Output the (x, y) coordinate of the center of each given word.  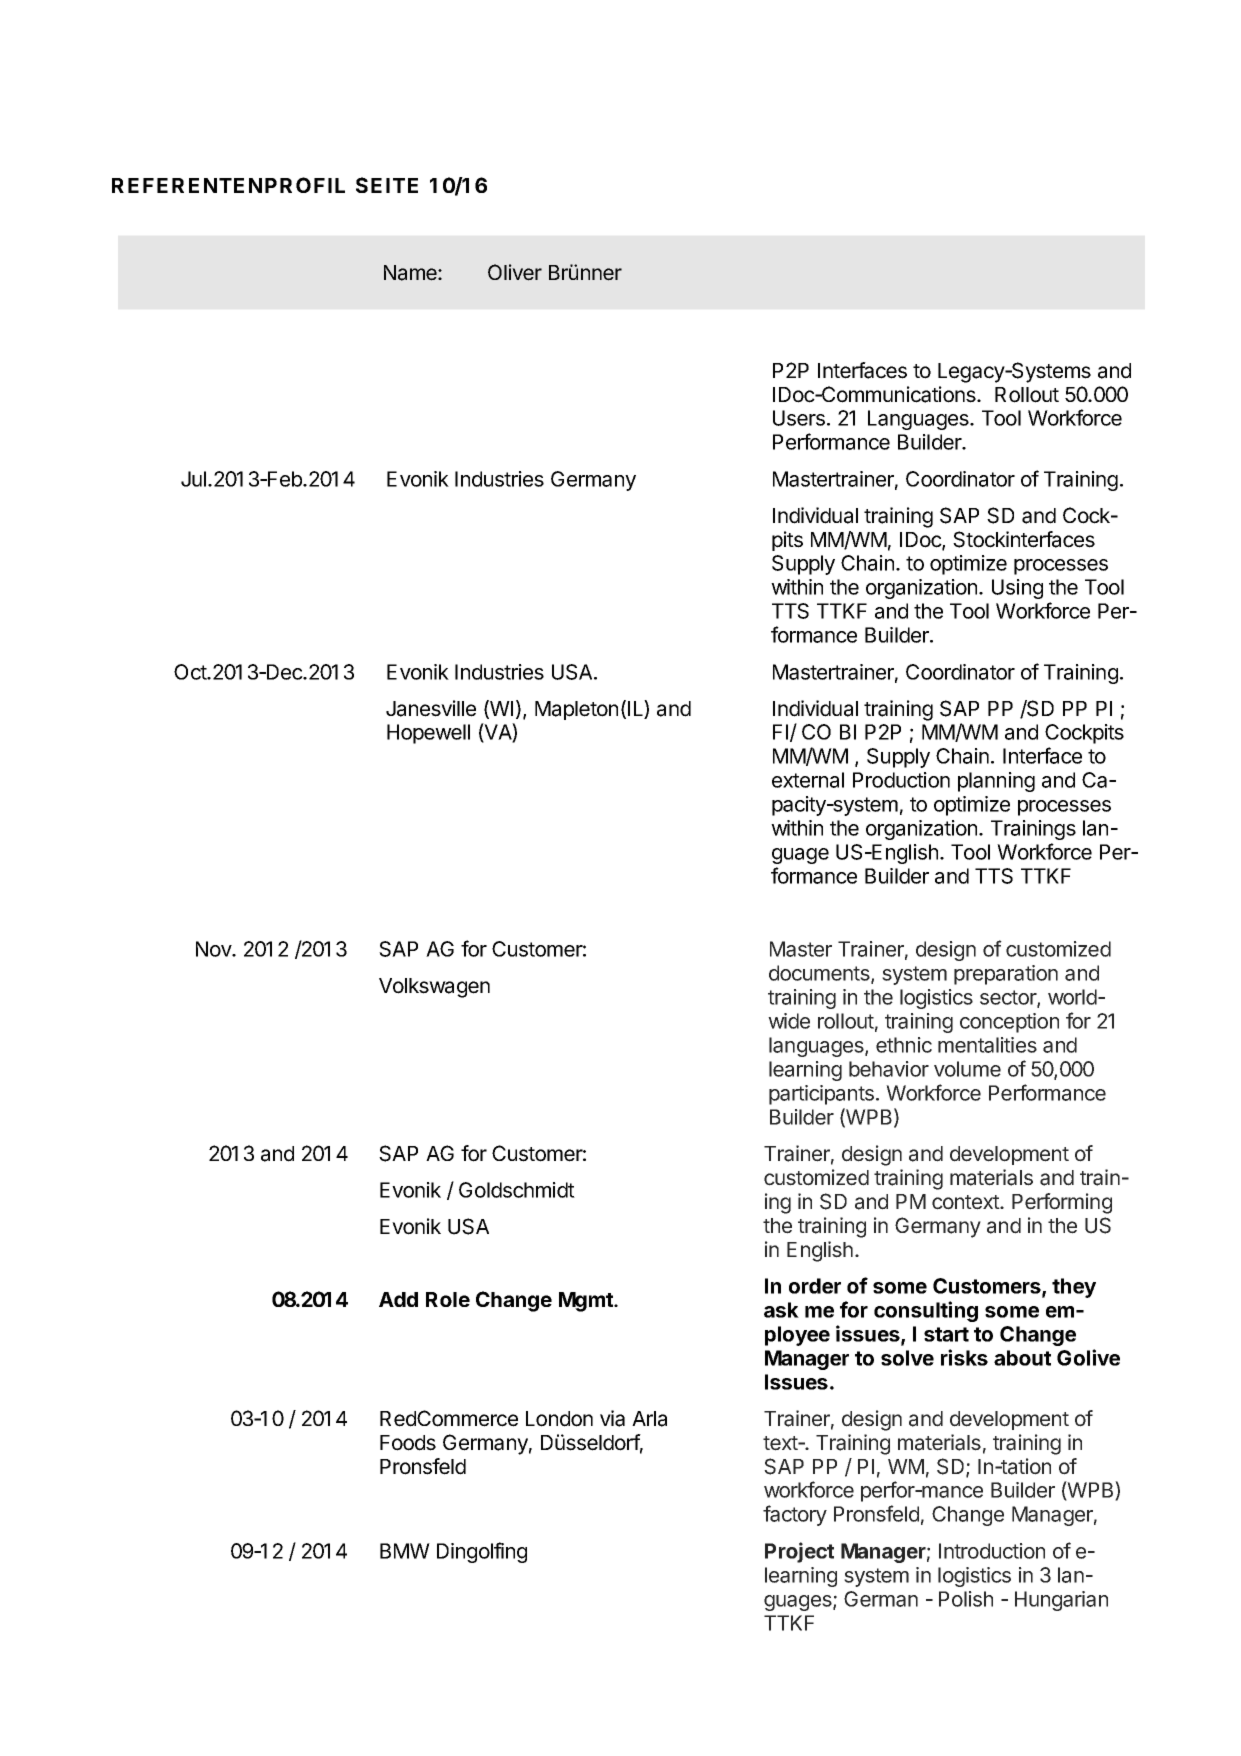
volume (967, 1069)
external (808, 780)
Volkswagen (434, 988)
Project (799, 1552)
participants (821, 1095)
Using (1017, 589)
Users (799, 418)
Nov (214, 949)
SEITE (387, 185)
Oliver (515, 272)
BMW (405, 1551)
